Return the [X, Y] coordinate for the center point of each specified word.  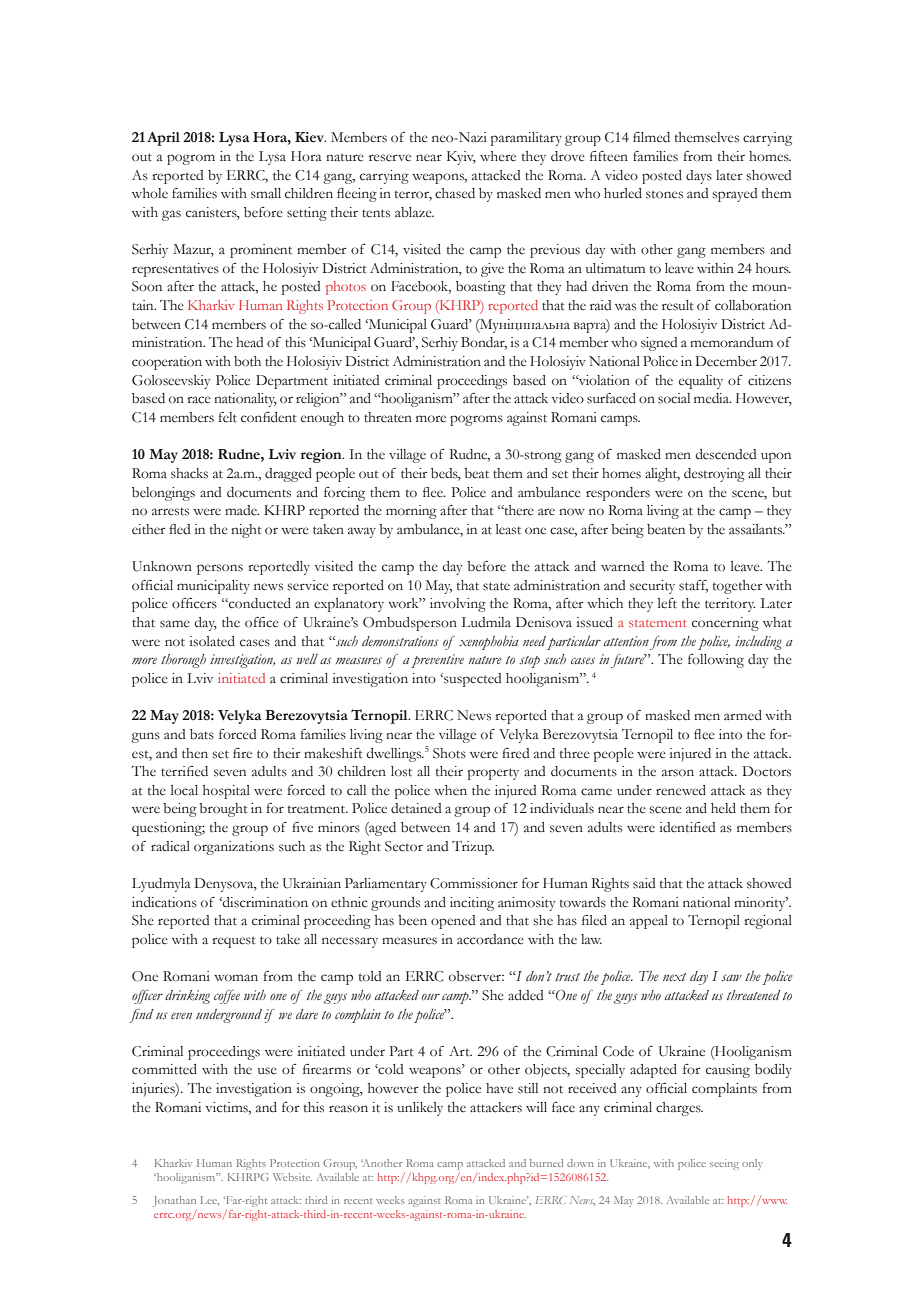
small [266, 193]
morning [411, 512]
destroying [714, 475]
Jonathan [174, 1201]
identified [687, 827]
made [242, 510]
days [699, 177]
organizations [234, 848]
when [450, 790]
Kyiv [461, 158]
